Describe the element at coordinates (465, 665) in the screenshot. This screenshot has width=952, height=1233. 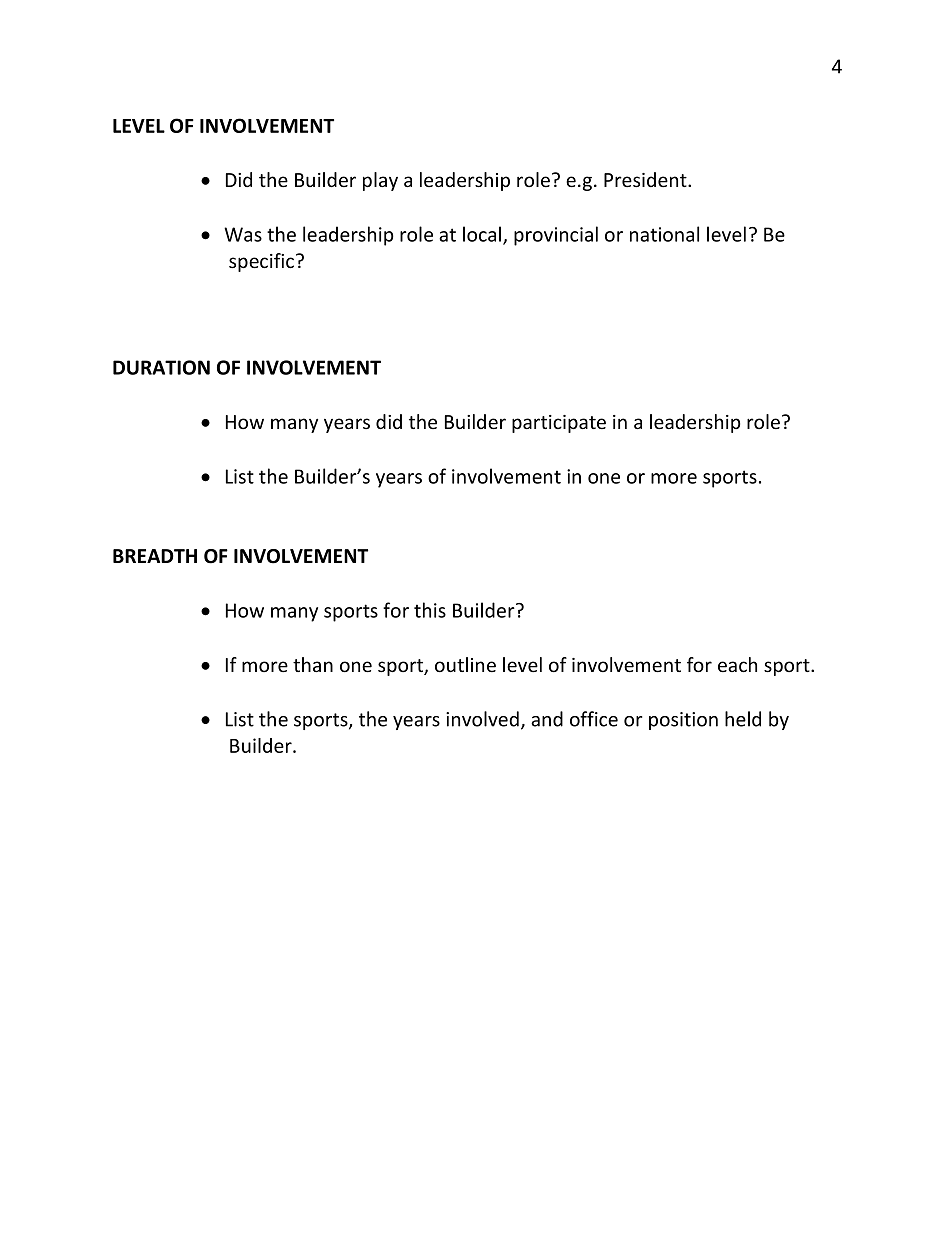
I see `outline` at that location.
